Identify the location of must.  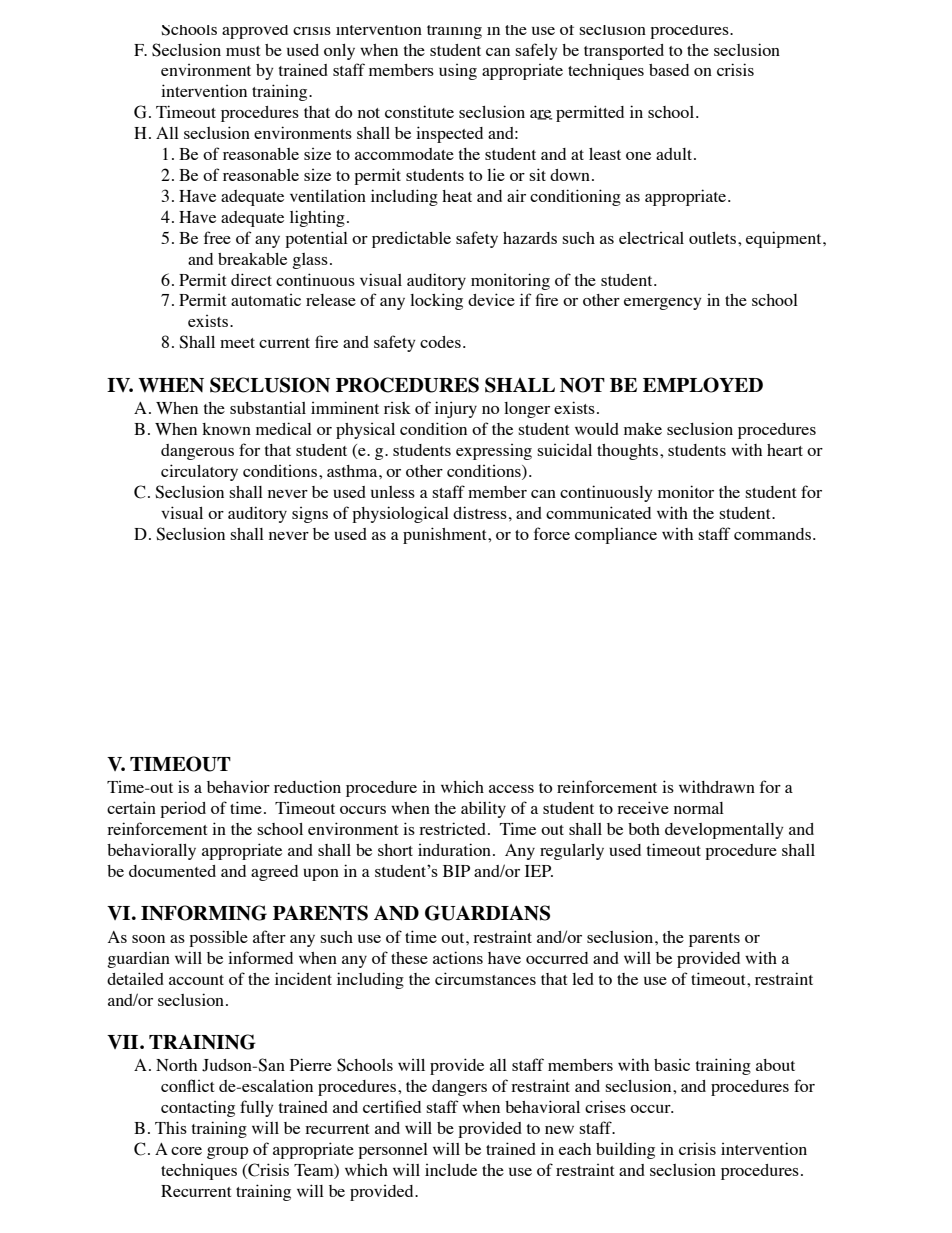
(243, 51).
